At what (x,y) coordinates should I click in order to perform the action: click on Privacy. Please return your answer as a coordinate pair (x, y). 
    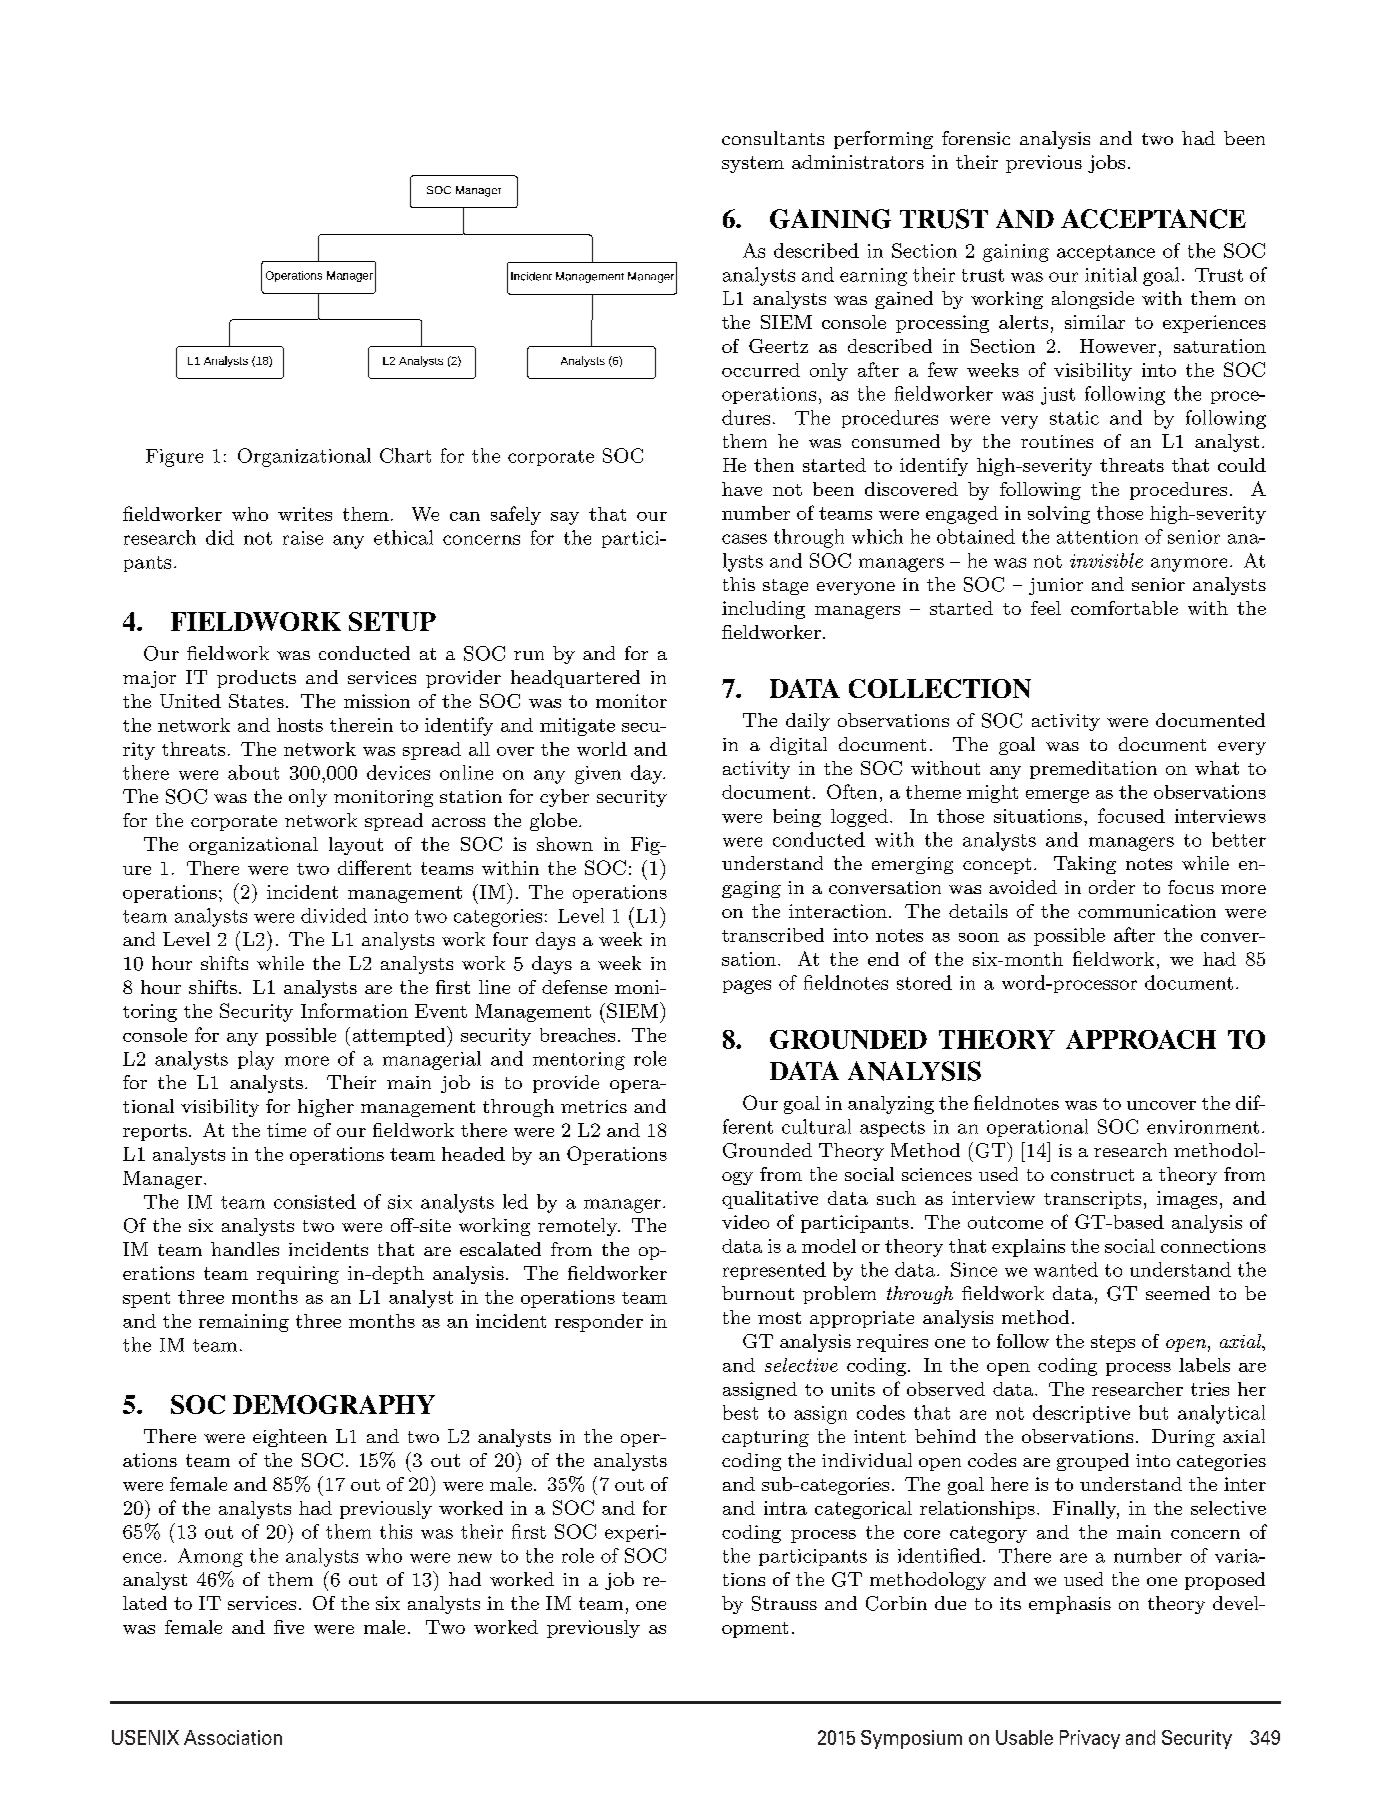
    Looking at the image, I should click on (1090, 1739).
